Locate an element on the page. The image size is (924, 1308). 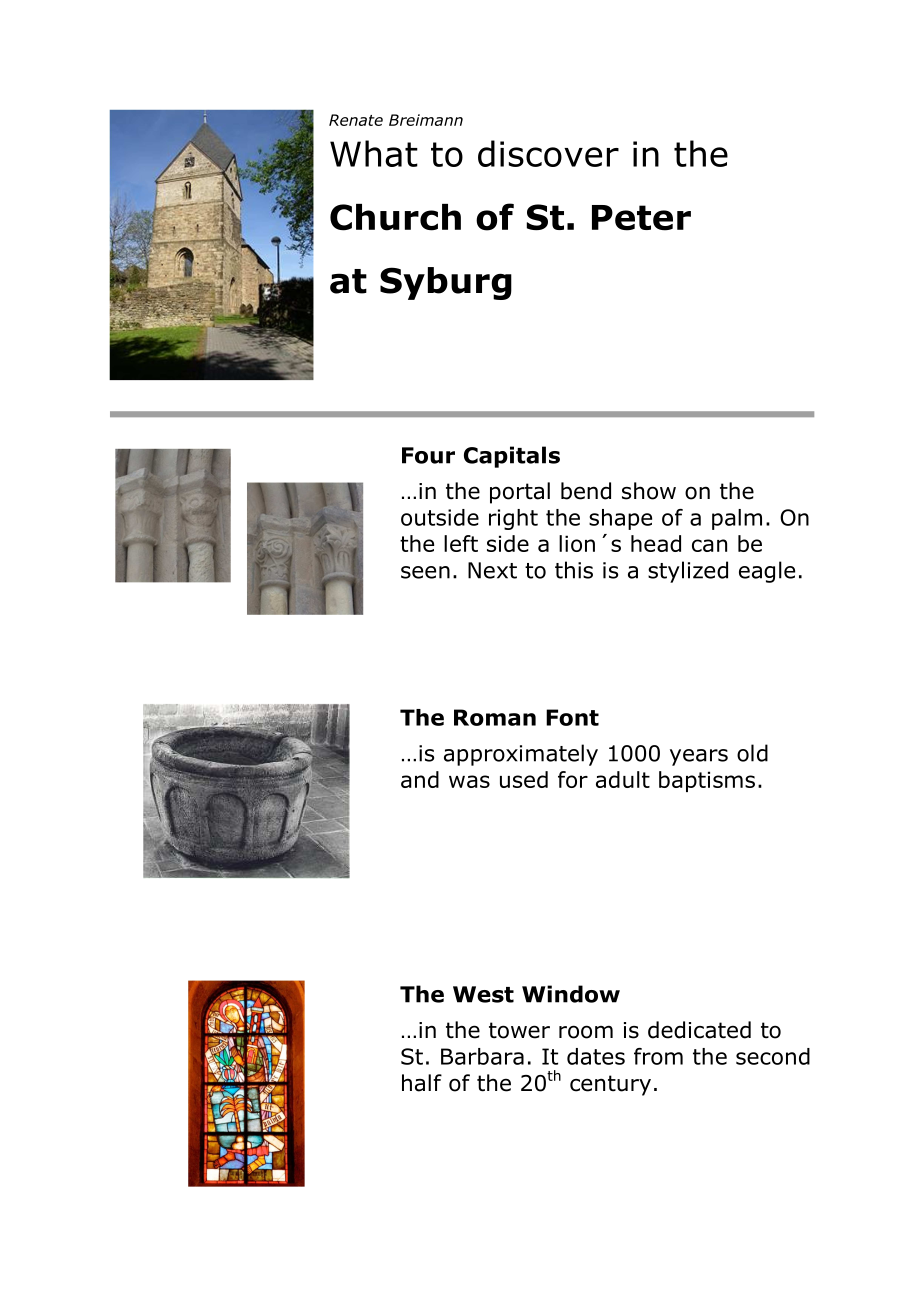
Peter is located at coordinates (641, 218).
